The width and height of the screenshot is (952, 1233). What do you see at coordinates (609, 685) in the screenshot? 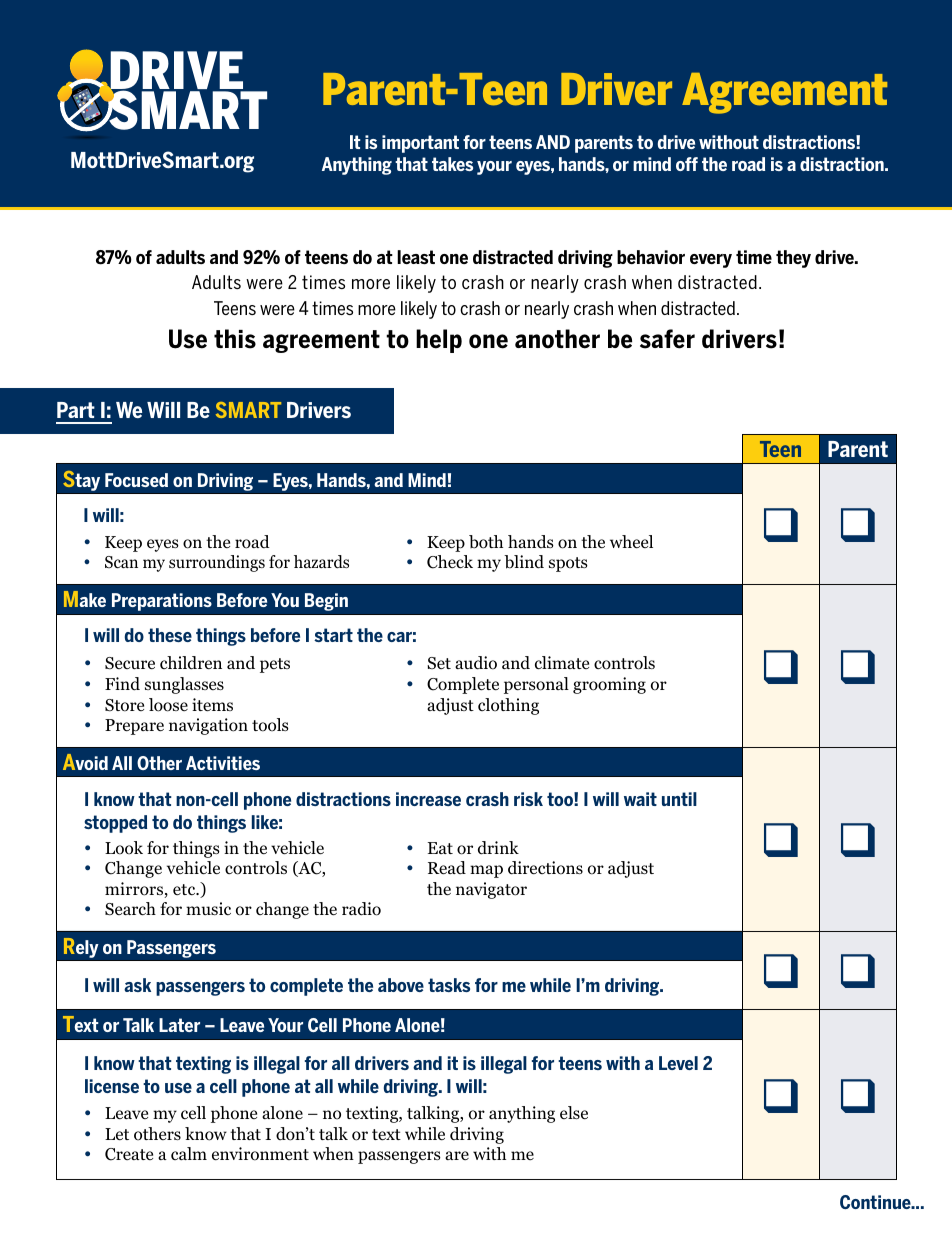
I see `grooming` at bounding box center [609, 685].
